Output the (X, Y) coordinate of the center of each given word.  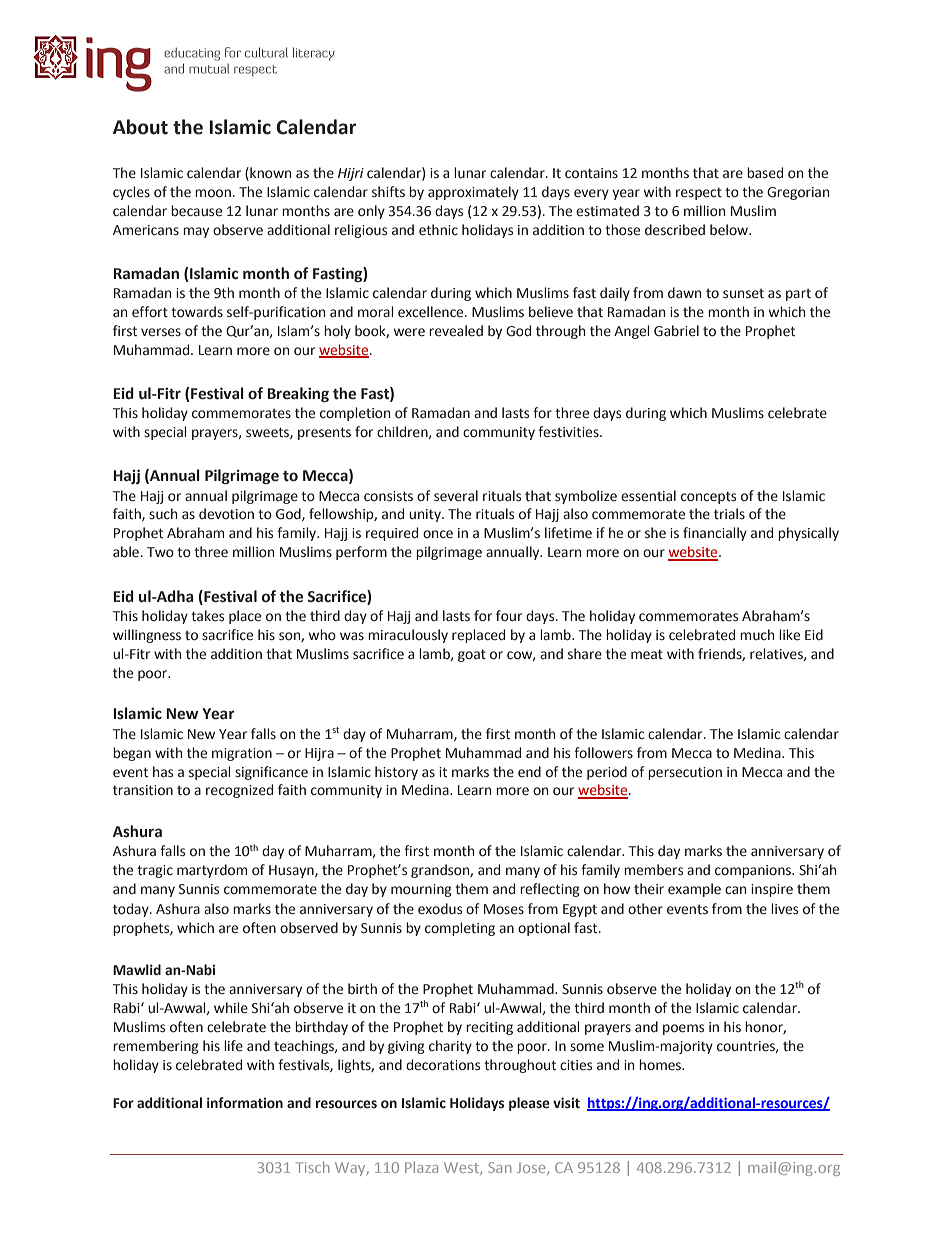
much (757, 634)
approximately (473, 193)
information (245, 1103)
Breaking (298, 394)
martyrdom (212, 871)
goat (472, 655)
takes (207, 616)
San (499, 1167)
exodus (440, 909)
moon (213, 193)
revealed (456, 331)
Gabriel (676, 331)
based (765, 173)
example (694, 890)
